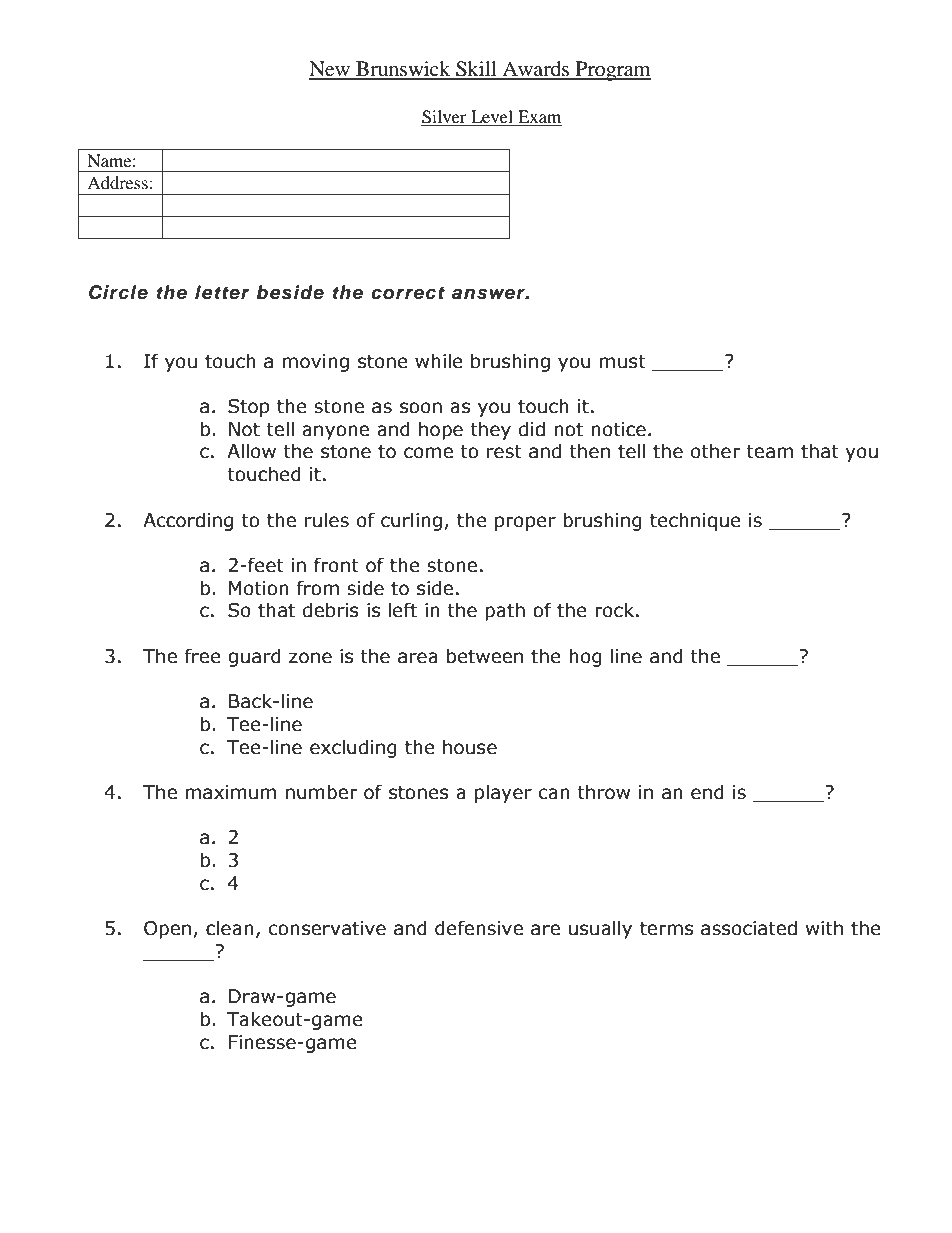 This screenshot has height=1233, width=952. What do you see at coordinates (479, 928) in the screenshot?
I see `defensive` at bounding box center [479, 928].
